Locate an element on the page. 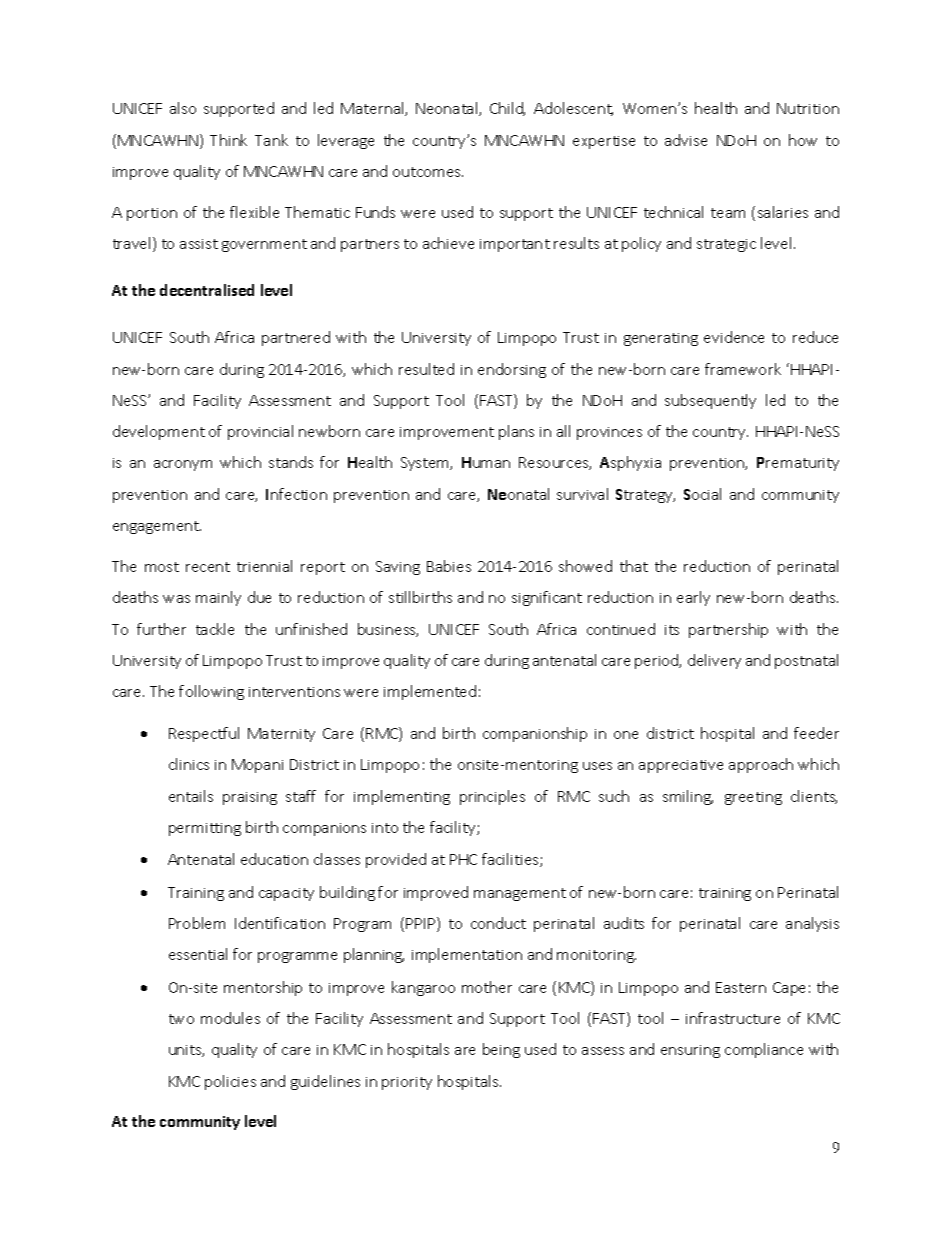 This image has width=952, height=1233. being is located at coordinates (501, 1050).
